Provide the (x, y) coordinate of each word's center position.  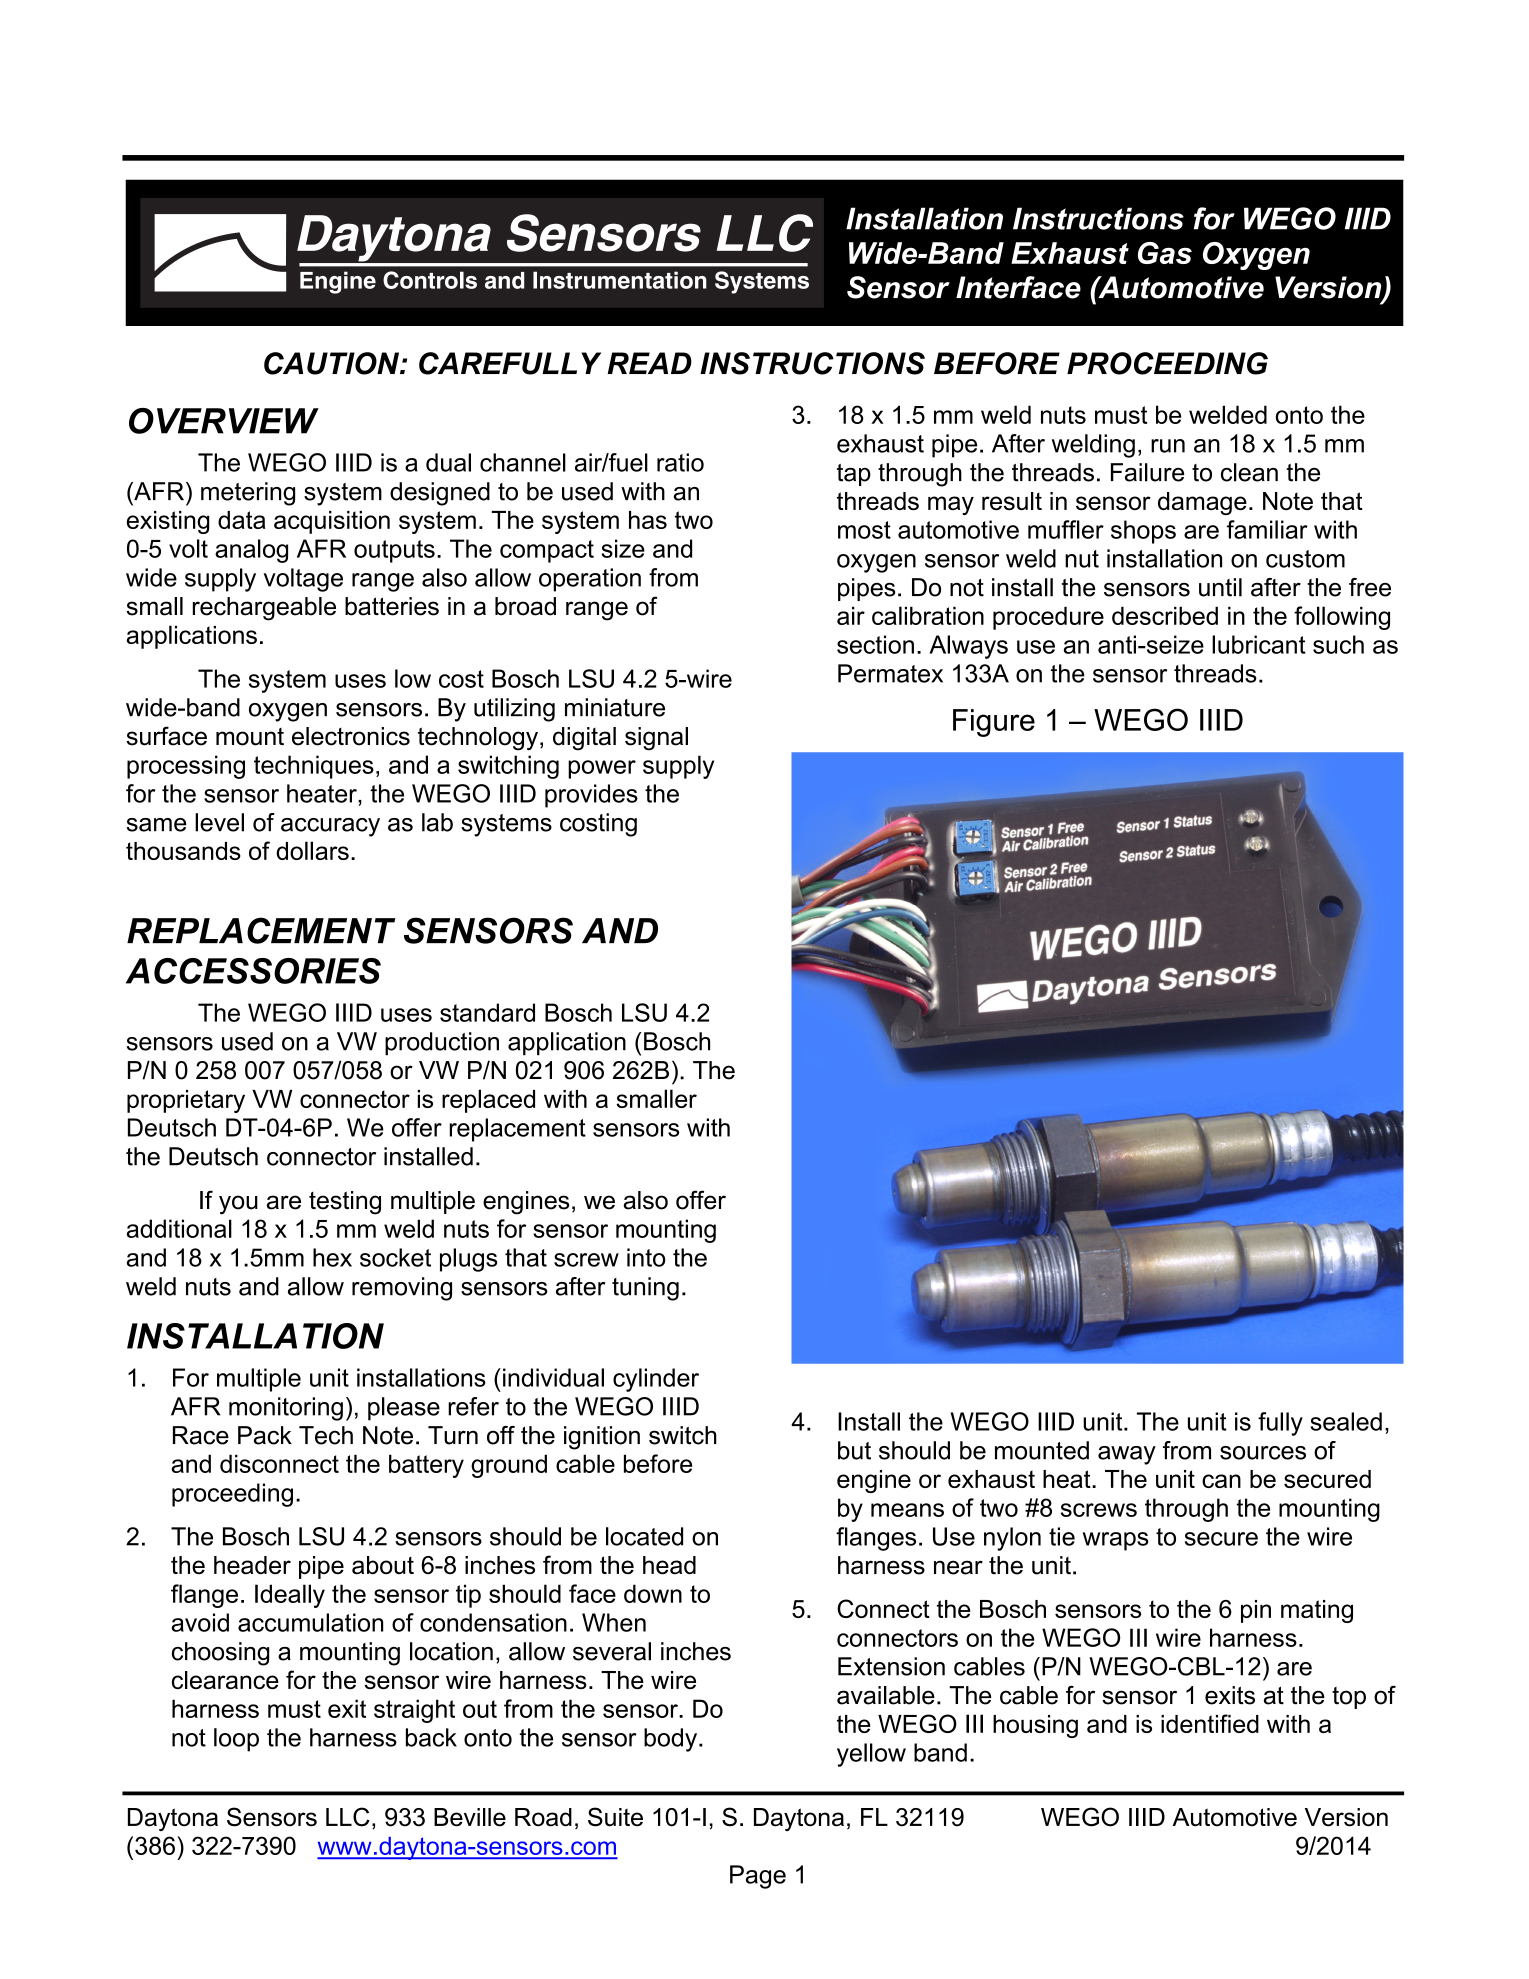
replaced (488, 1101)
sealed (1346, 1421)
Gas (1165, 253)
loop (236, 1740)
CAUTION (333, 363)
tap (854, 475)
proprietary (186, 1101)
